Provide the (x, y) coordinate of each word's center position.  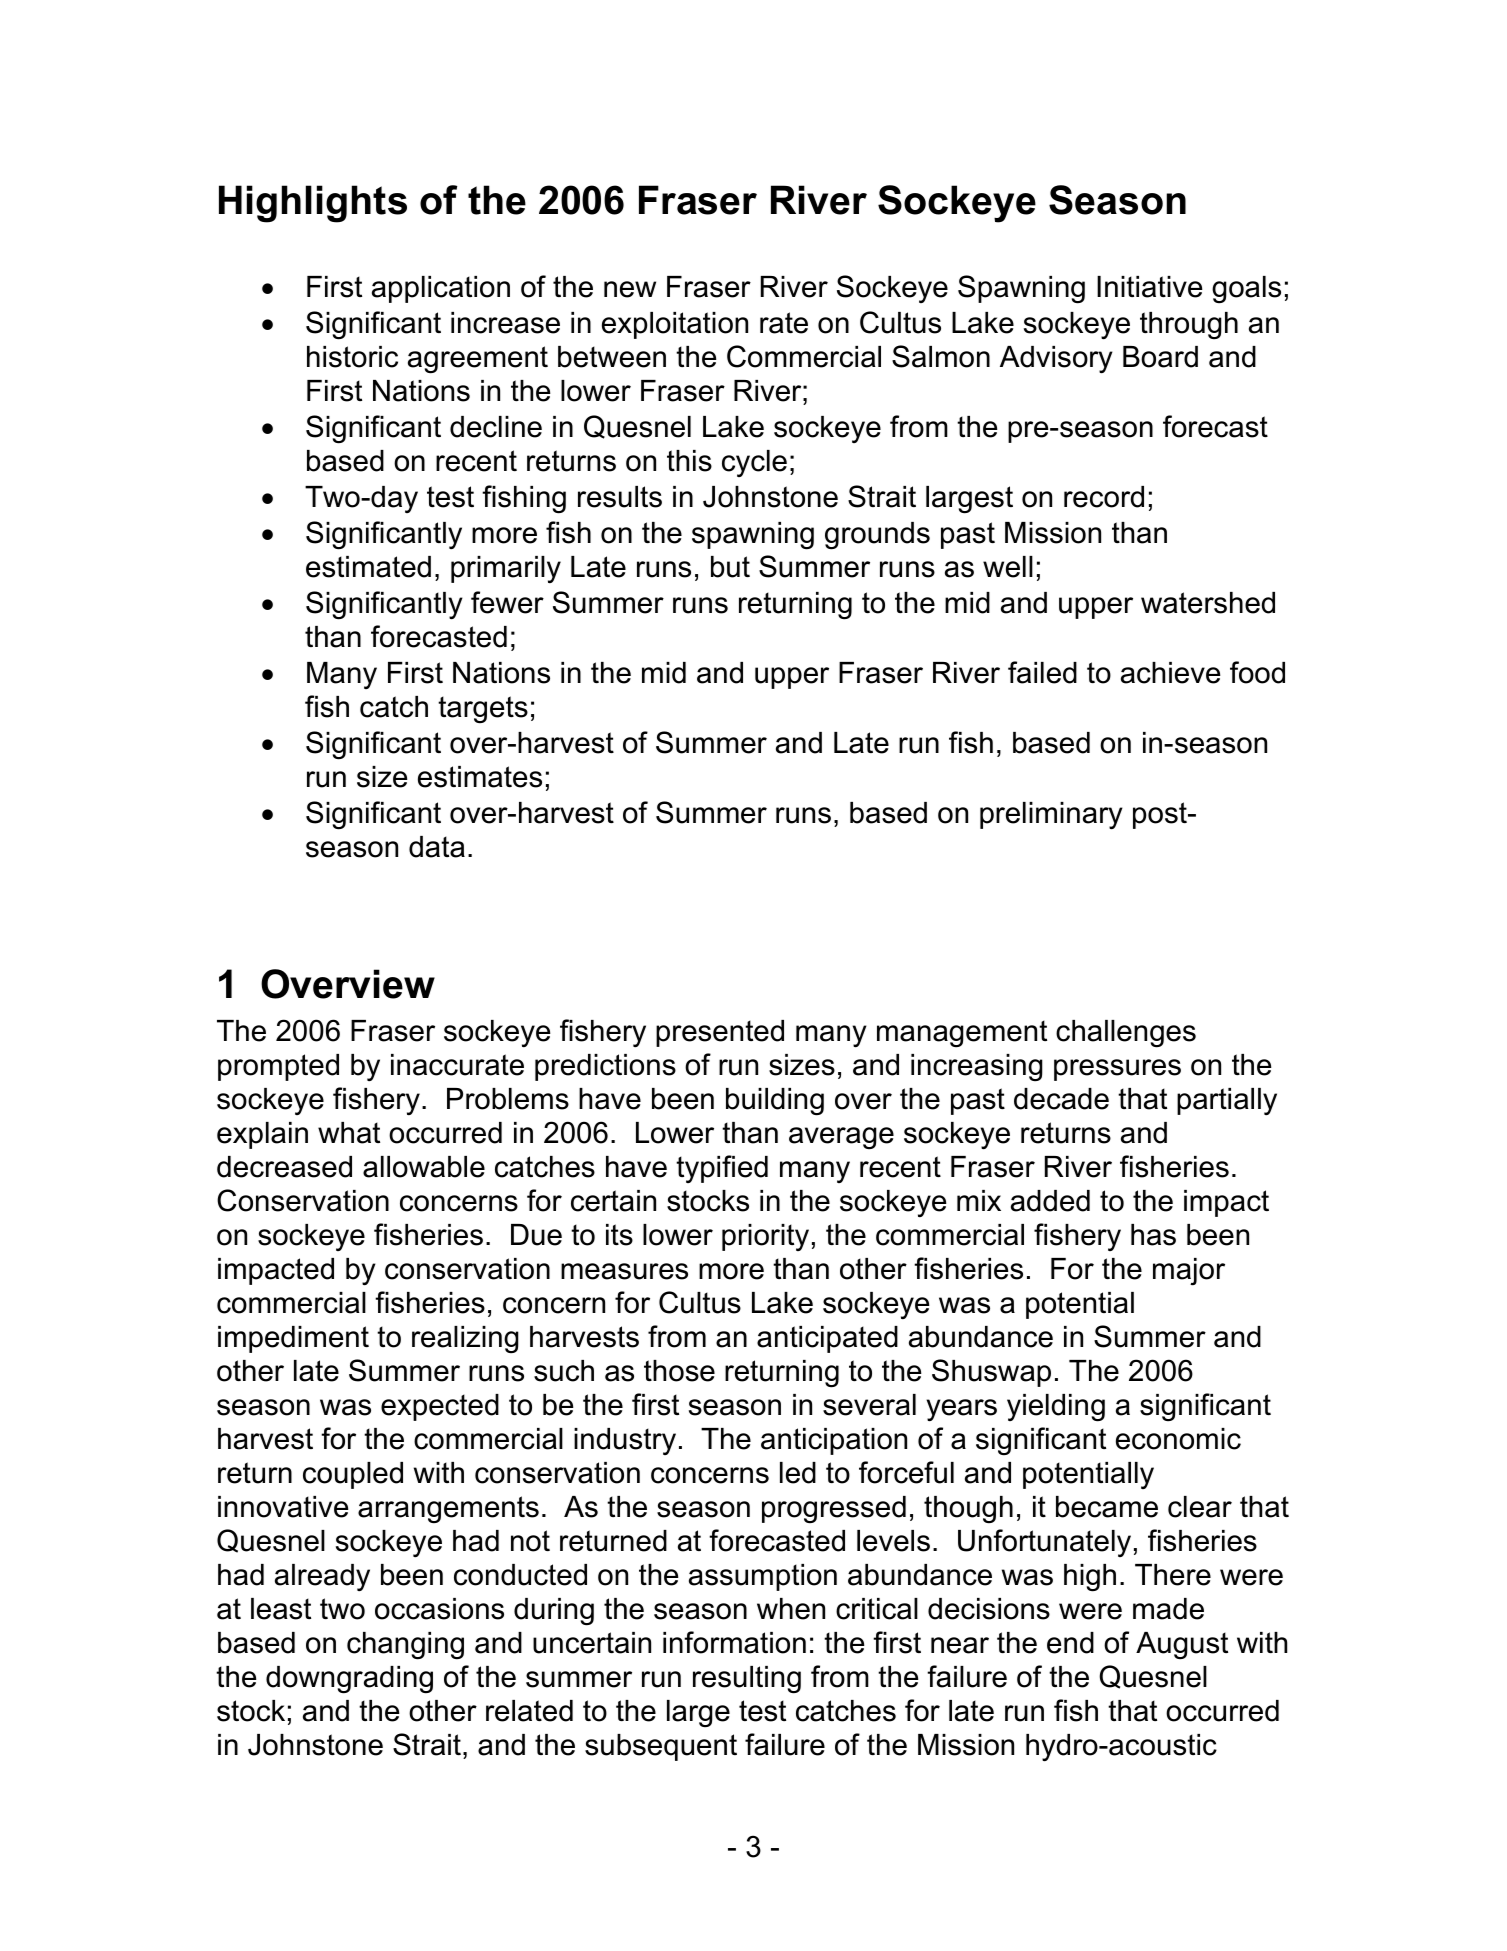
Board (1160, 357)
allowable (424, 1167)
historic (352, 357)
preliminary (1051, 815)
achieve (1171, 673)
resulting (747, 1680)
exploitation (675, 325)
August (1182, 1645)
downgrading (349, 1680)
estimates (480, 777)
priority (765, 1237)
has (1153, 1235)
